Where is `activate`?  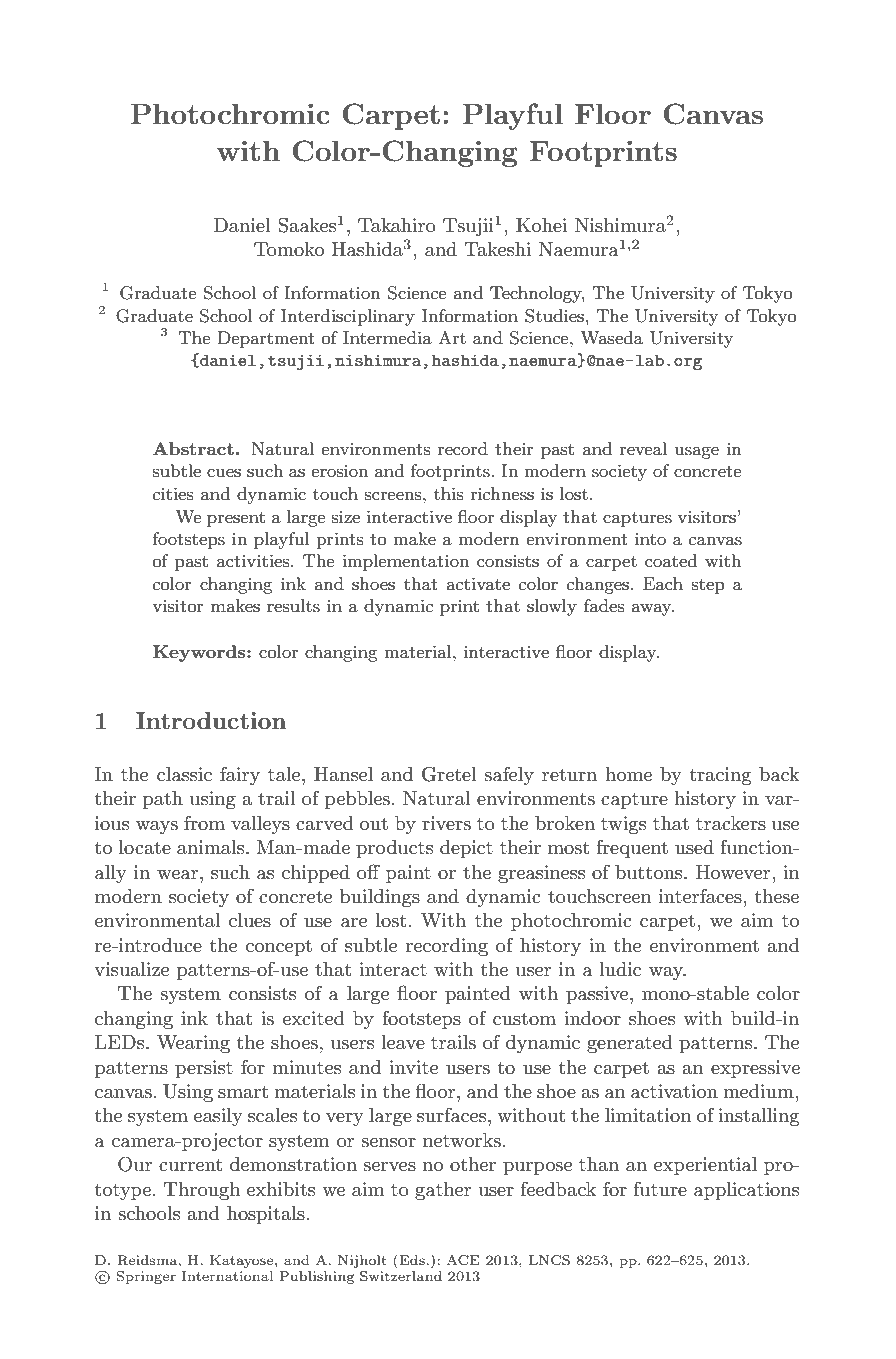
activate is located at coordinates (478, 584).
